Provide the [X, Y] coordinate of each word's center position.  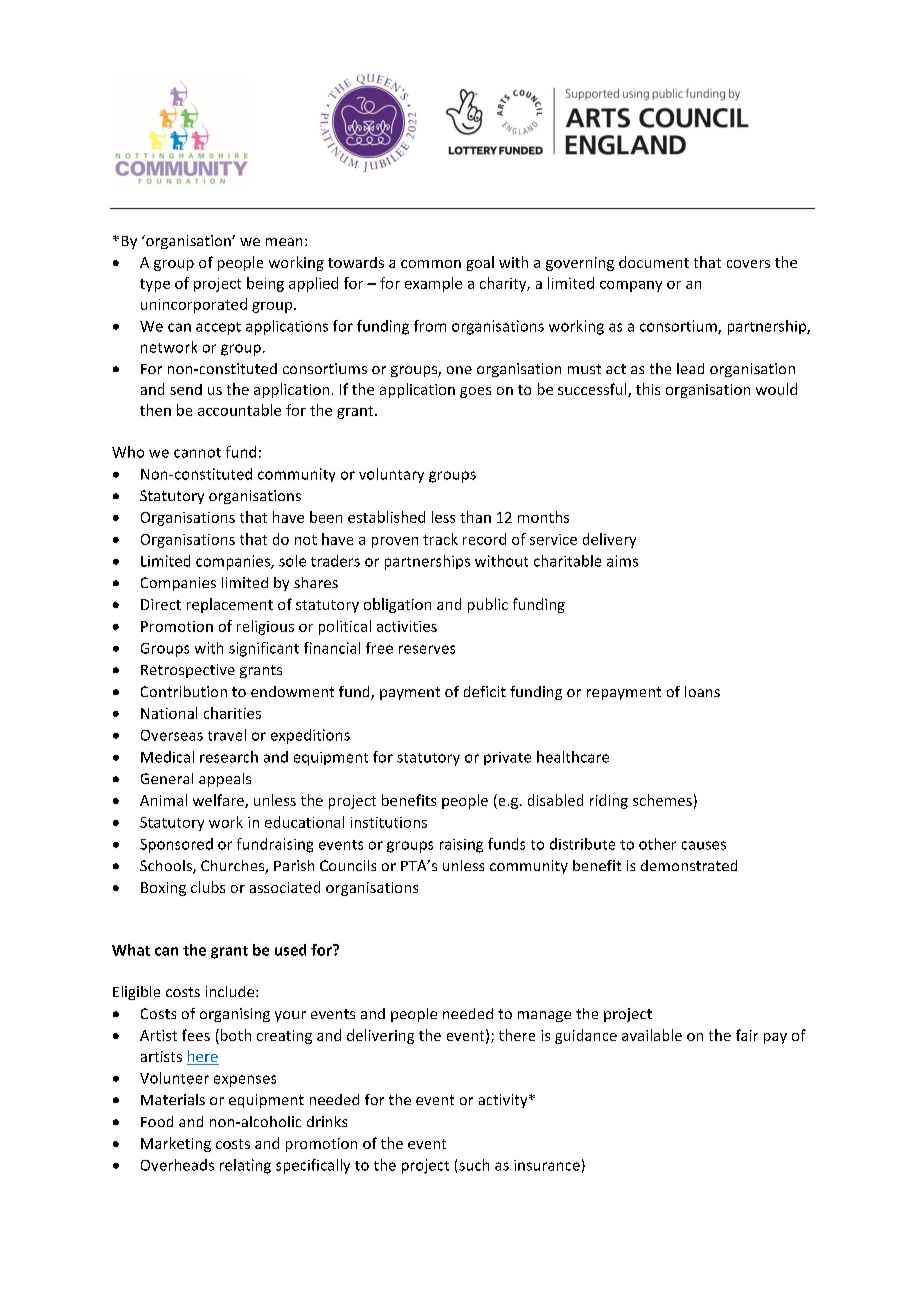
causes [704, 845]
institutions [389, 822]
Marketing [176, 1144]
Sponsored [176, 845]
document [654, 262]
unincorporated [194, 305]
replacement [230, 605]
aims [622, 561]
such [474, 1165]
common [431, 264]
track [440, 539]
